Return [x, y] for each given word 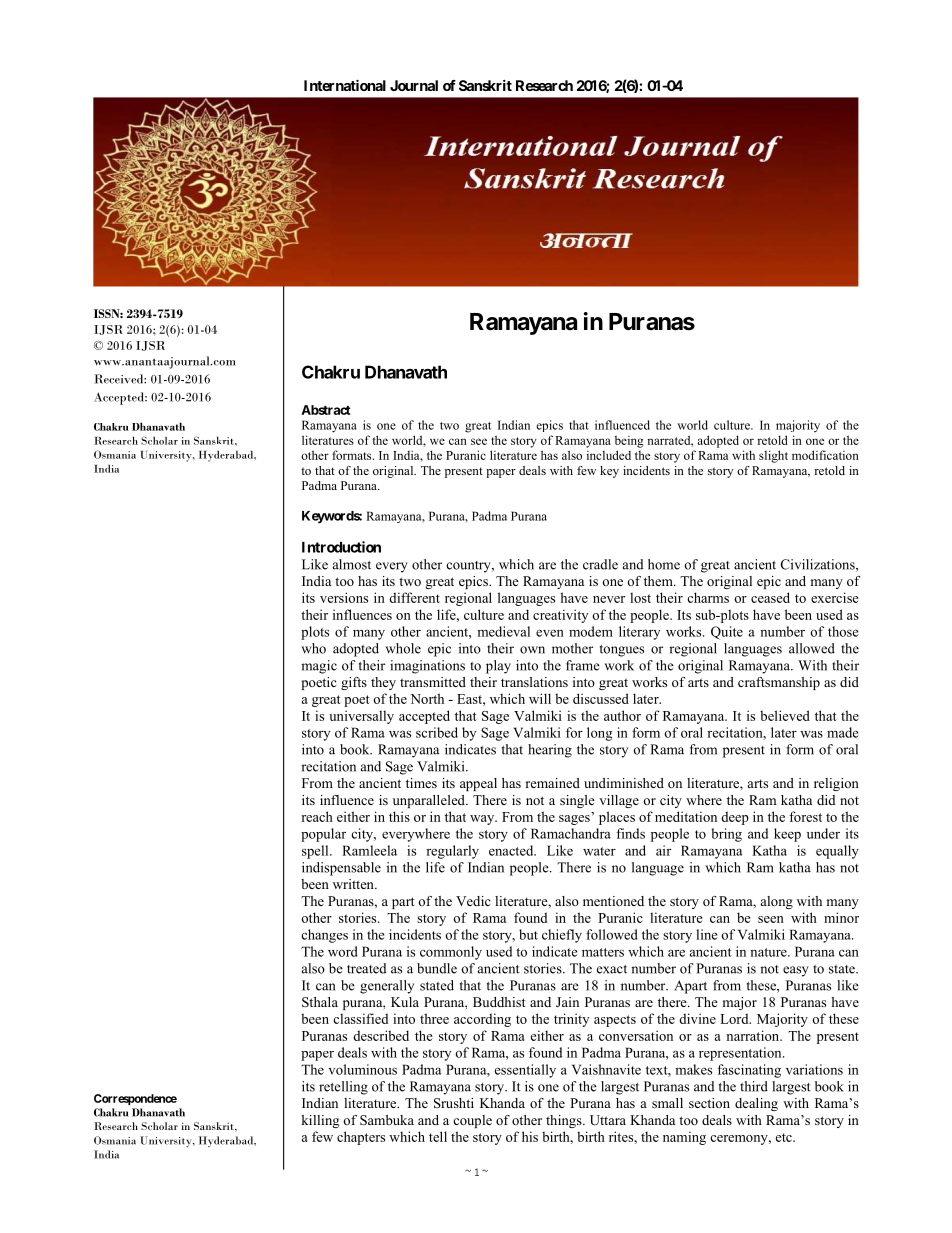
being [629, 441]
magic [319, 667]
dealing [756, 1104]
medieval [503, 631]
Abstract [326, 410]
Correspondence [135, 1099]
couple [472, 1121]
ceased [770, 597]
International [345, 85]
